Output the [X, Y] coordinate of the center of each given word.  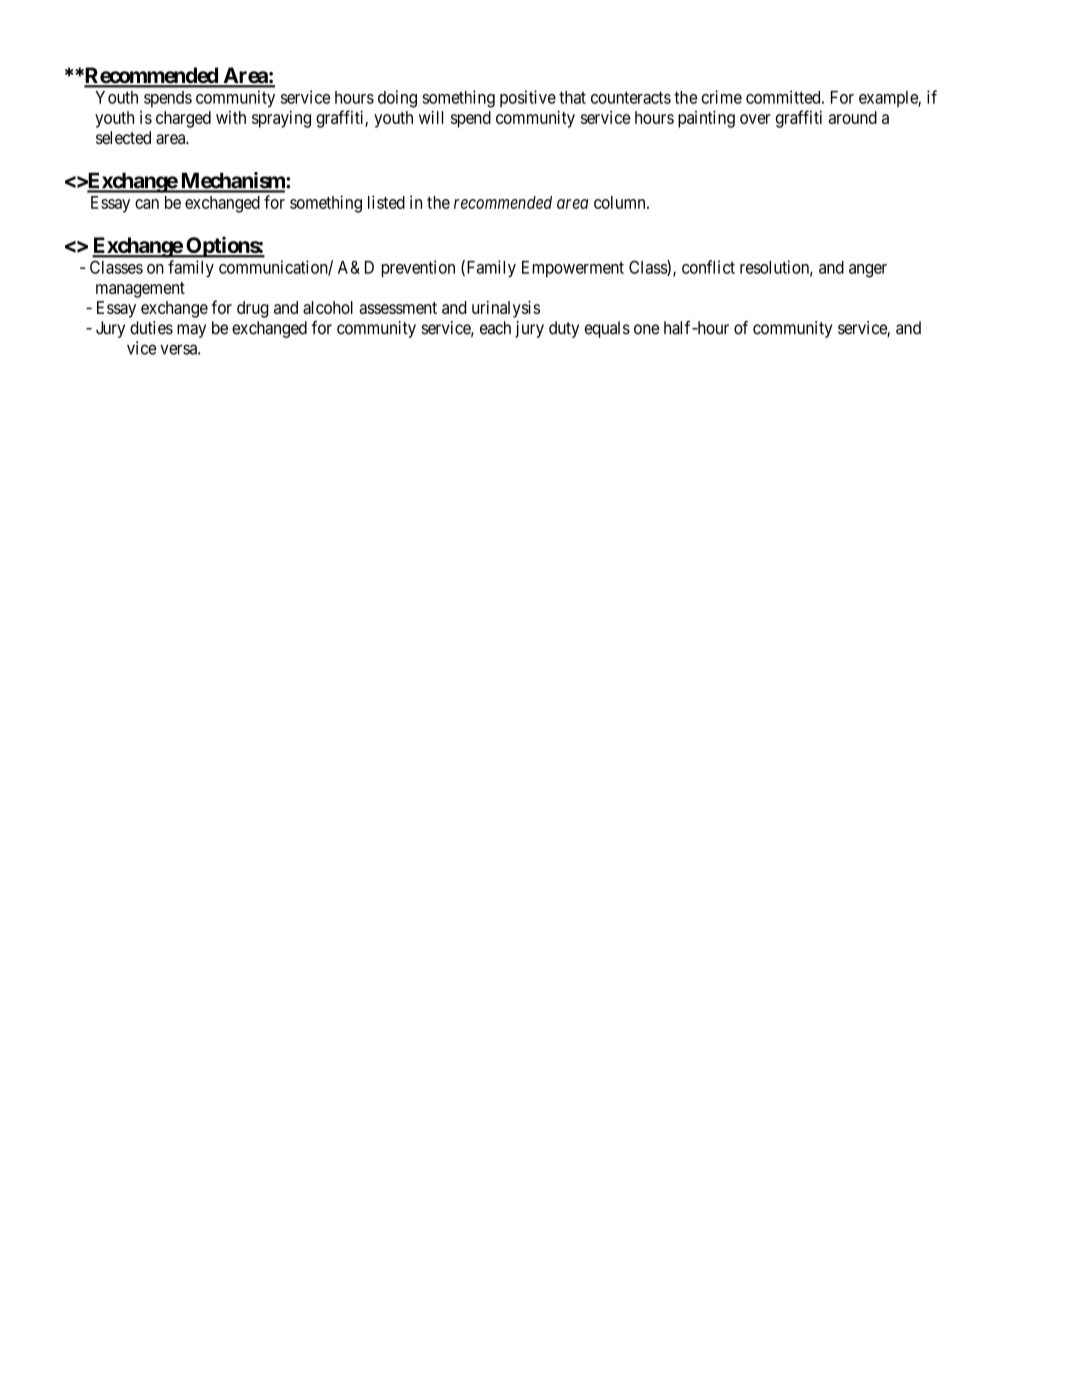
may [191, 331]
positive [528, 98]
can [147, 204]
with [231, 117]
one [646, 329]
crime [722, 97]
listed [386, 202]
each [495, 328]
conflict [708, 267]
